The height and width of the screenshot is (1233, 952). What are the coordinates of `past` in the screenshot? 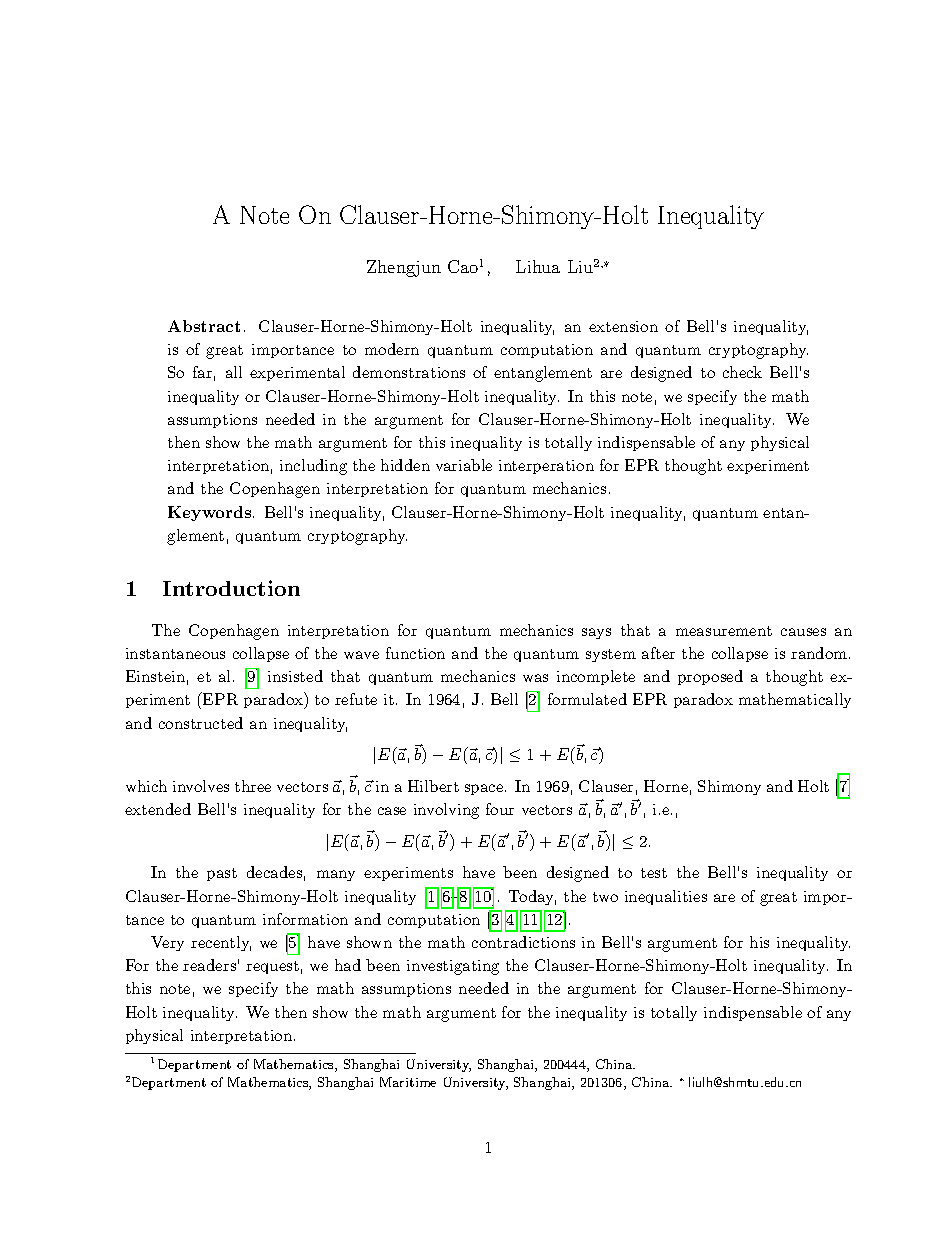 It's located at (222, 874).
